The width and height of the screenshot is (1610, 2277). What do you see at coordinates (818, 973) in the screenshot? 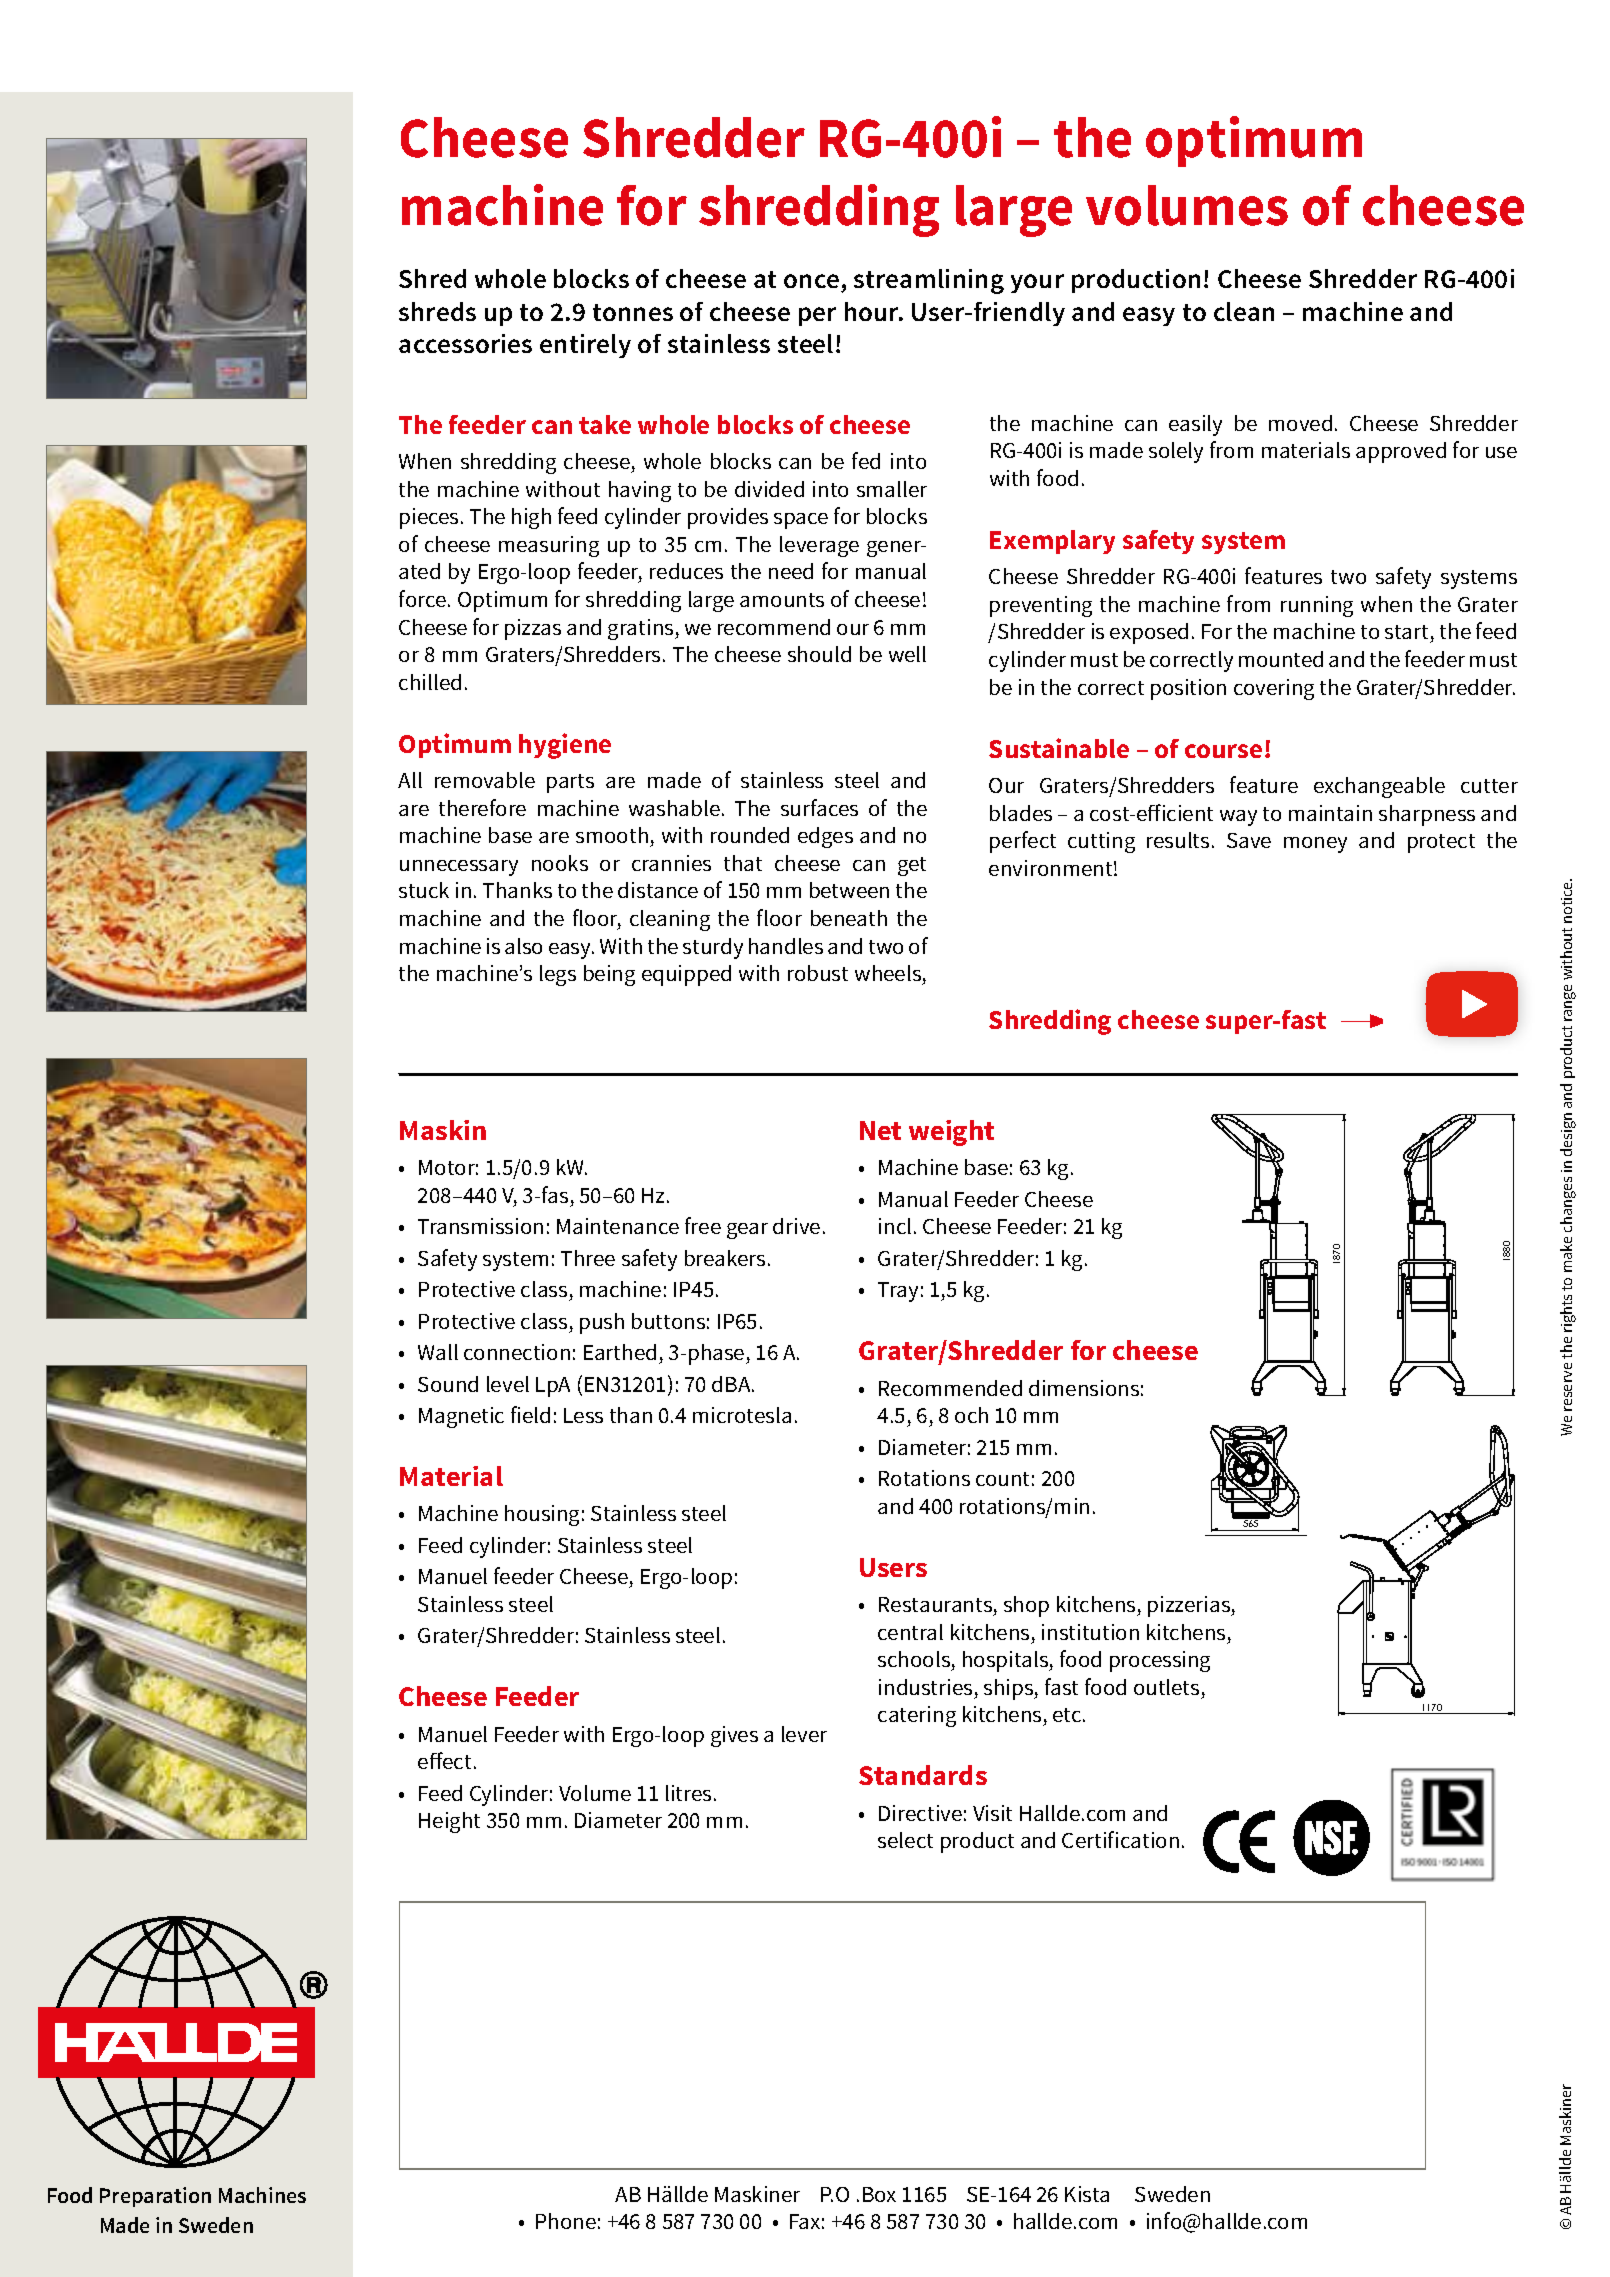
I see `robust` at bounding box center [818, 973].
